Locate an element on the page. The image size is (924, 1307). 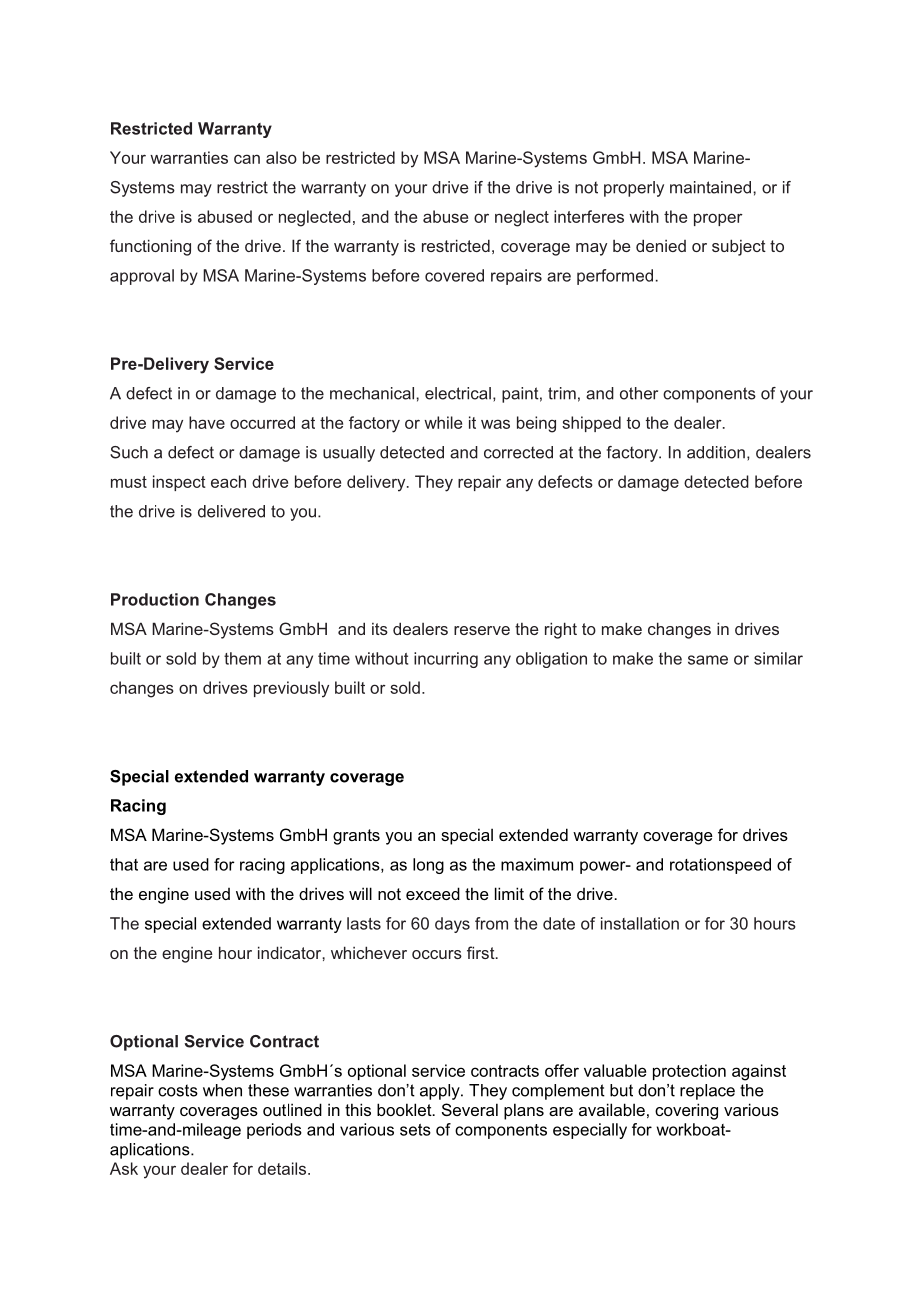
same is located at coordinates (708, 660).
